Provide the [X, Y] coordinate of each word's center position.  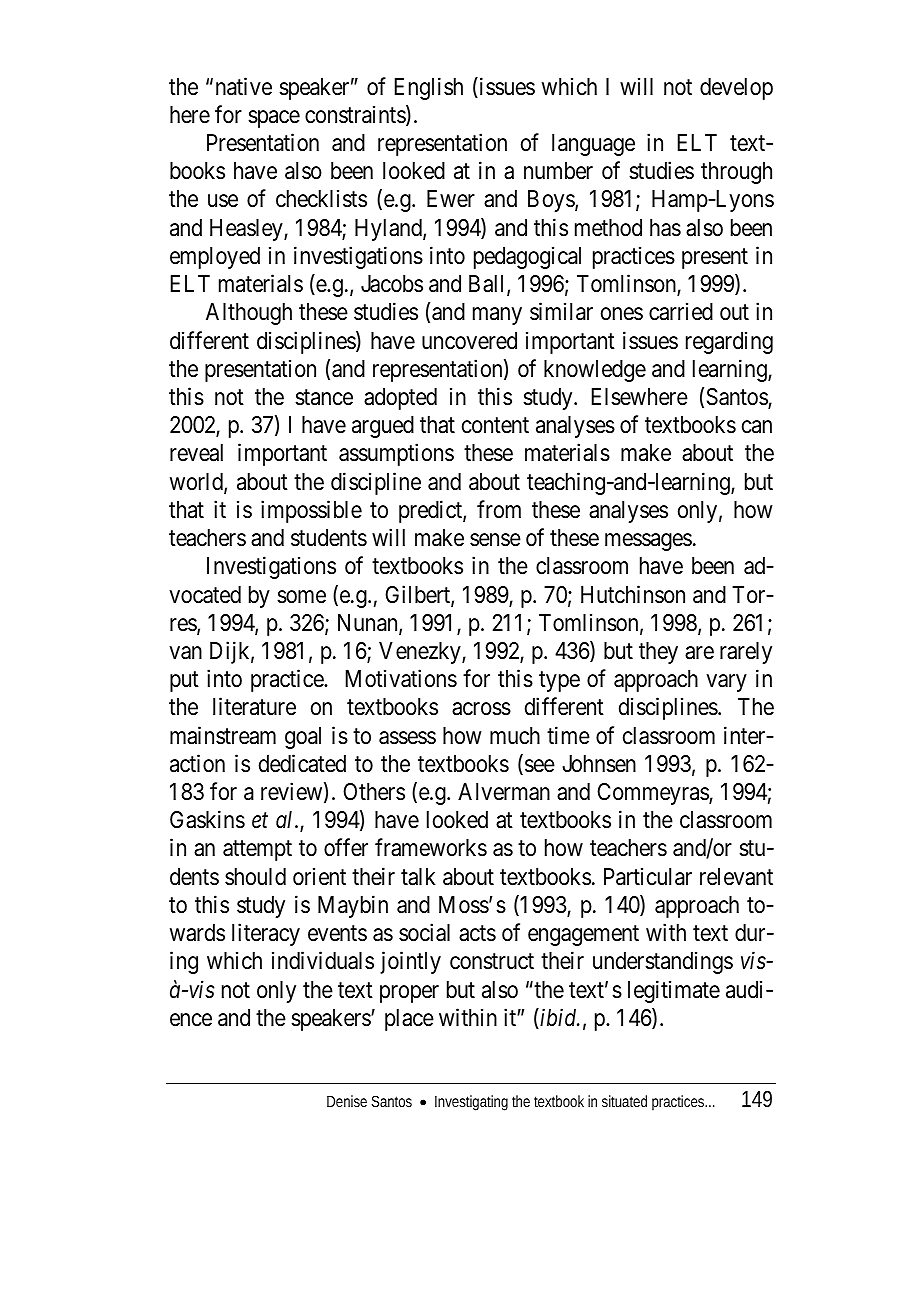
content [495, 426]
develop [736, 89]
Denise [347, 1101]
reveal [196, 453]
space [274, 119]
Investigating [471, 1103]
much [515, 736]
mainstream [223, 735]
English [429, 88]
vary [726, 683]
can [757, 427]
